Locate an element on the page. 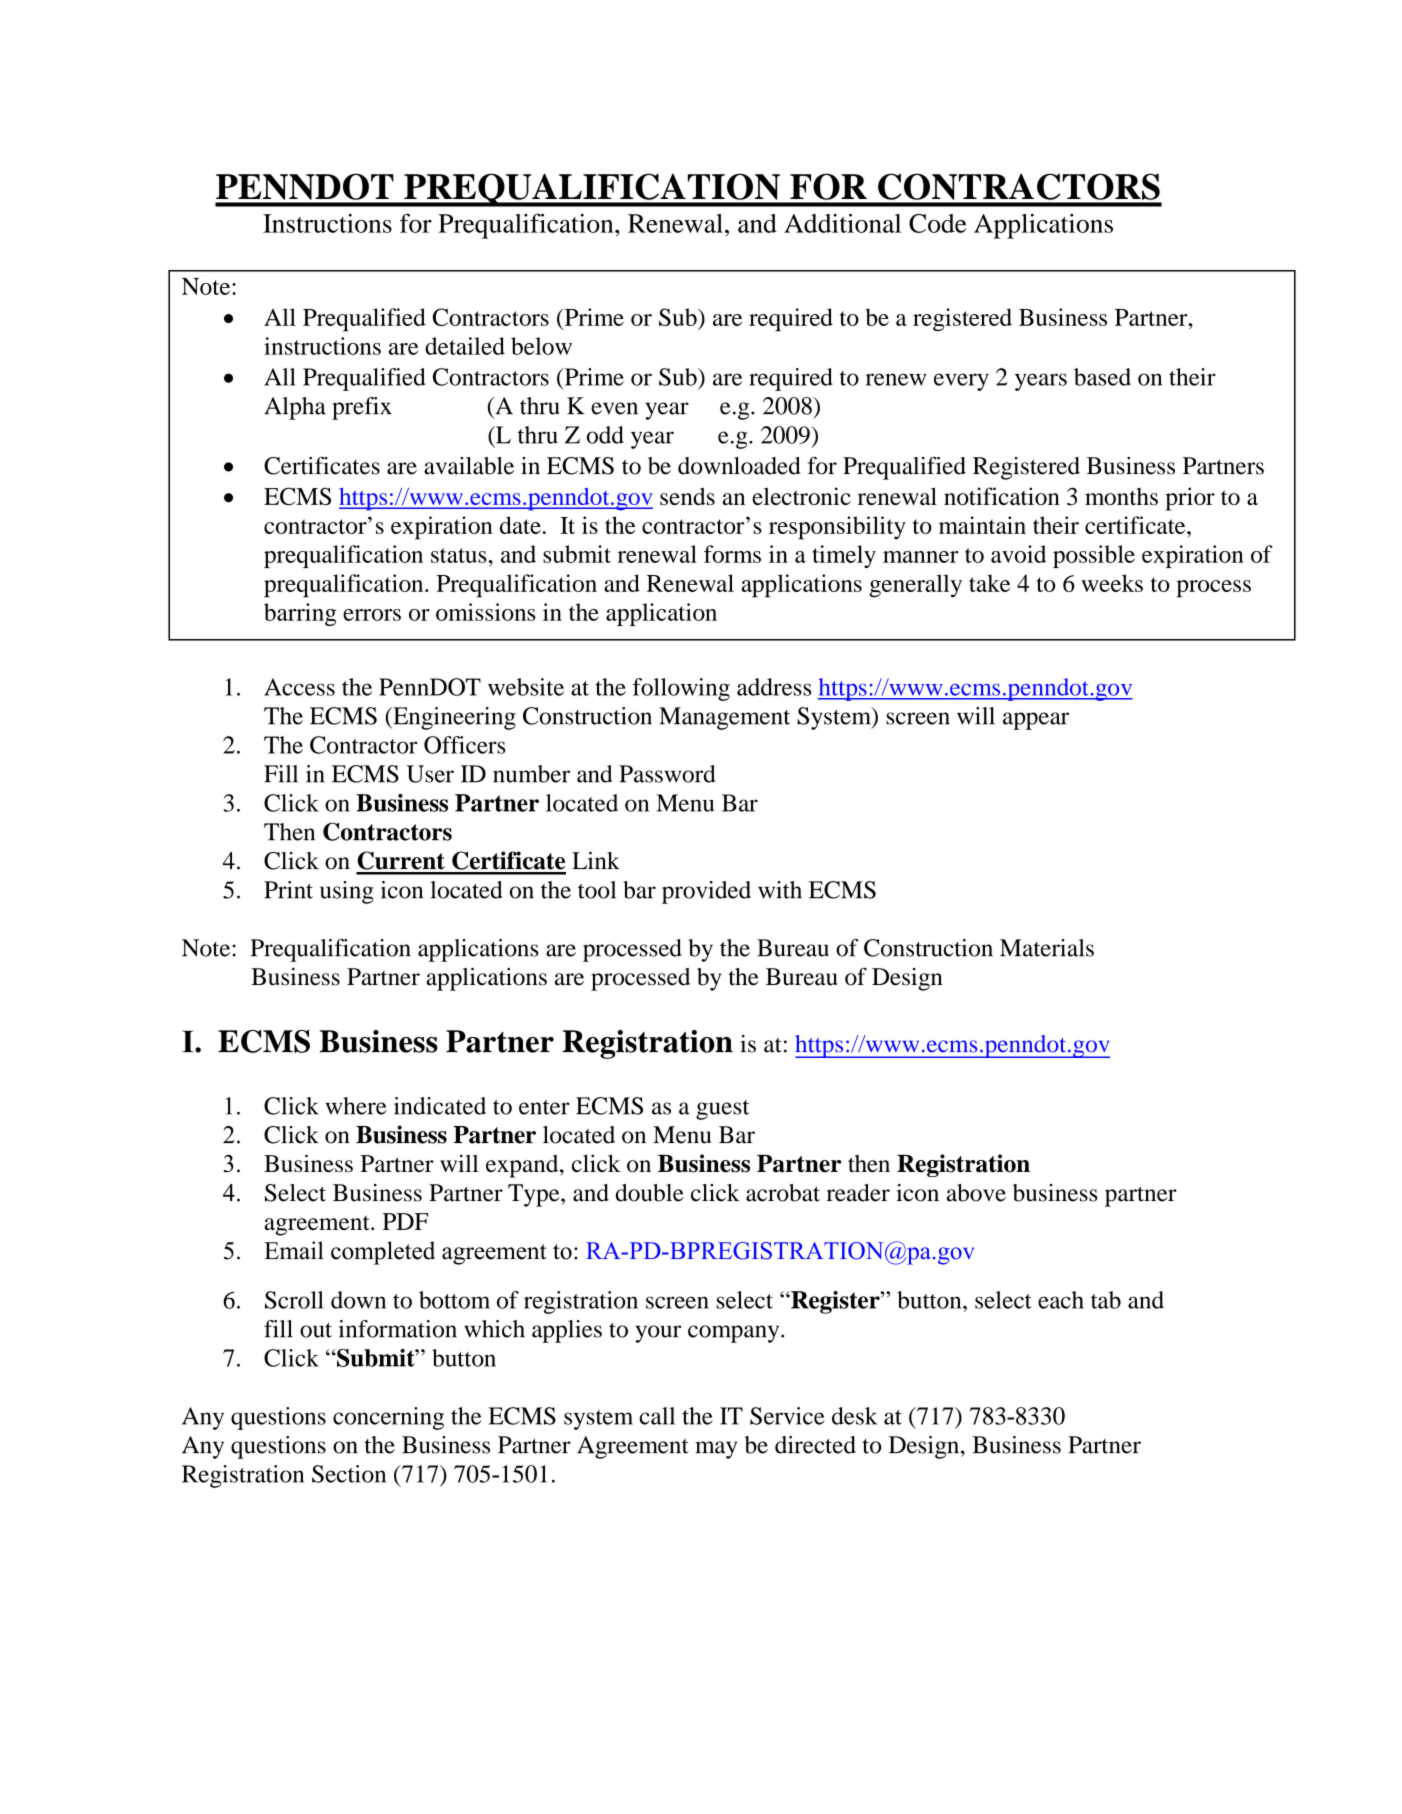  Materials is located at coordinates (1047, 948).
